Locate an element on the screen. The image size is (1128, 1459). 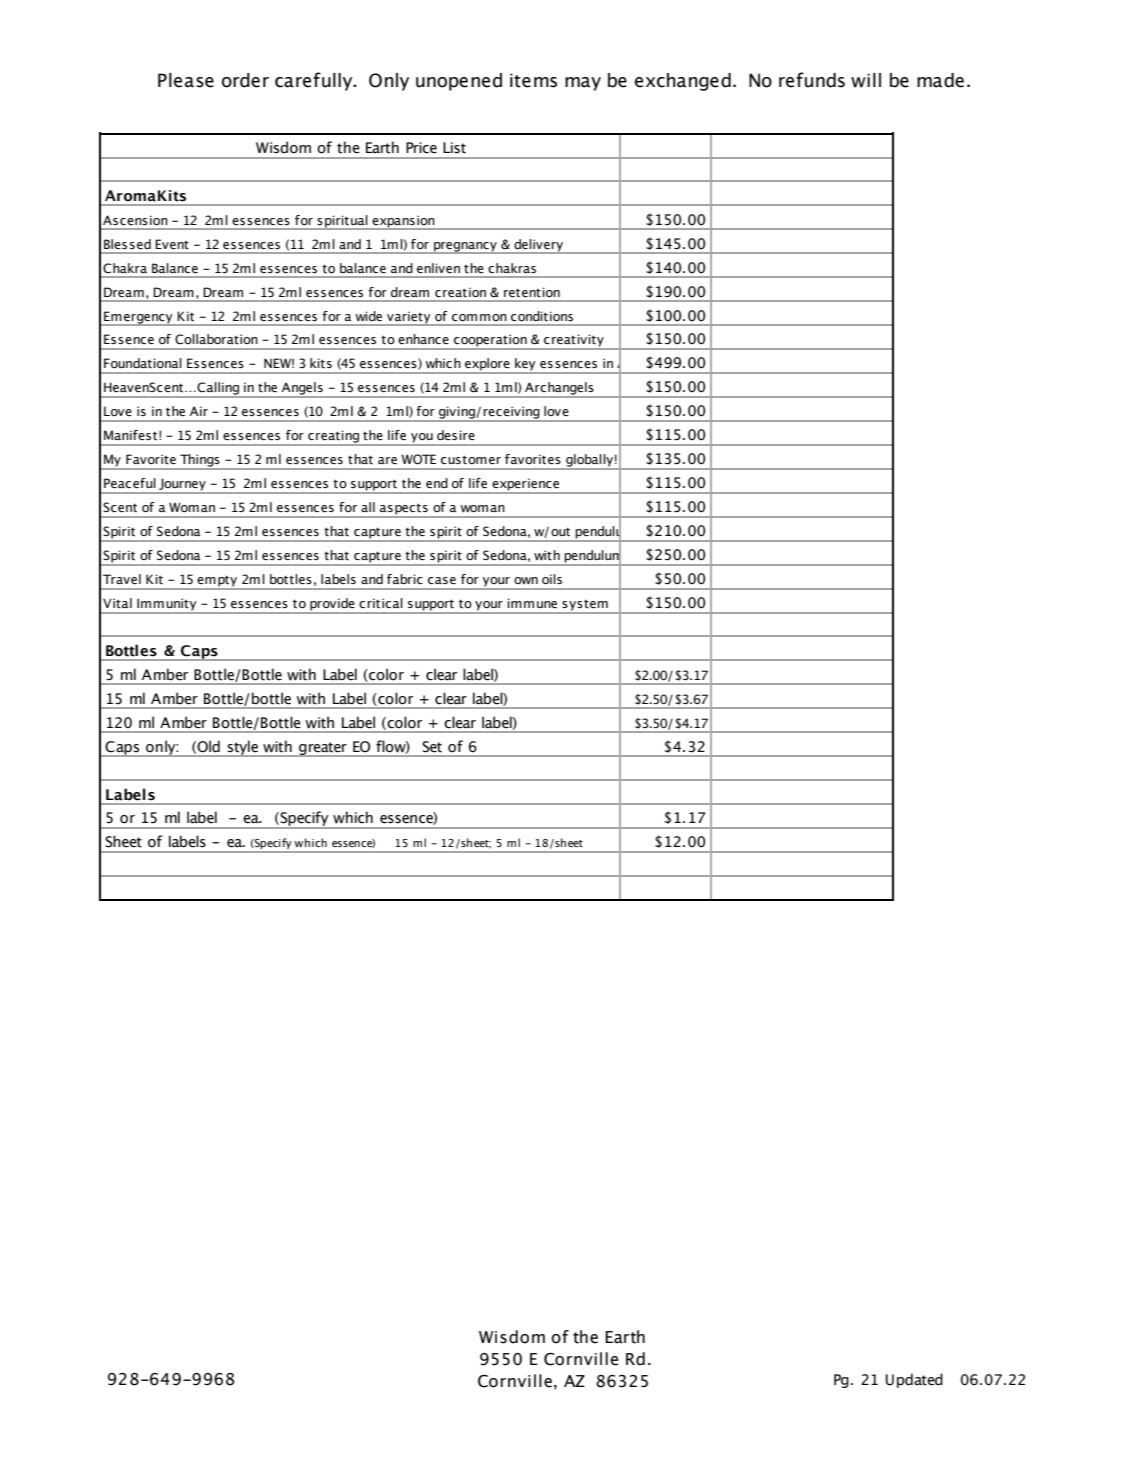
order is located at coordinates (245, 80).
